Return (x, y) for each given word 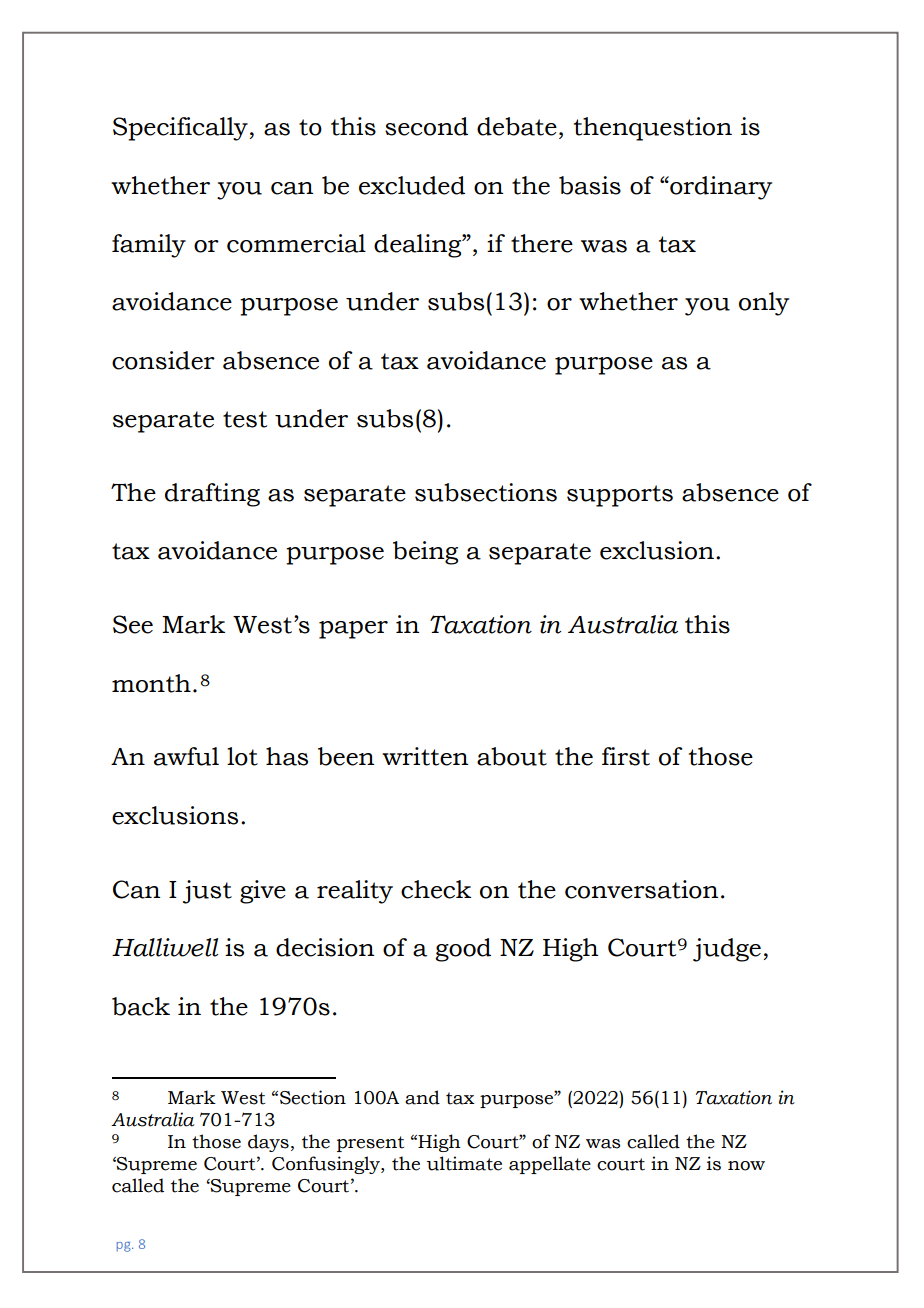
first (626, 756)
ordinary (720, 188)
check (436, 889)
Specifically (181, 129)
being (425, 553)
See (133, 624)
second (426, 126)
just (207, 892)
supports (620, 496)
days (268, 1143)
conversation (641, 889)
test (245, 419)
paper (353, 630)
